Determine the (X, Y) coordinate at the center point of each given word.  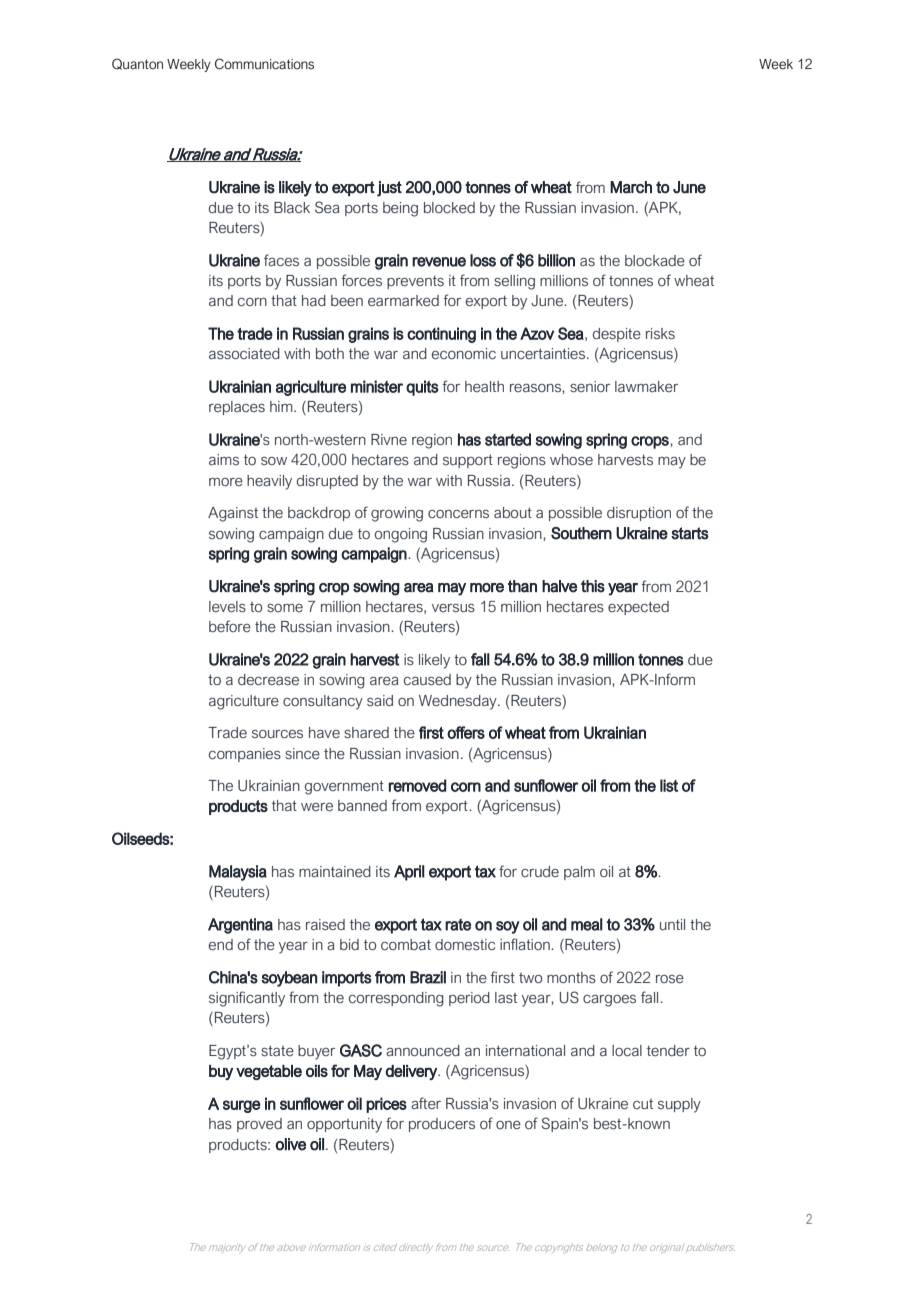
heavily (269, 482)
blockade (655, 261)
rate (458, 924)
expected (638, 608)
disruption (639, 514)
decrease (268, 680)
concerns (458, 514)
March (631, 187)
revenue (439, 262)
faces (281, 260)
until (672, 924)
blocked (449, 207)
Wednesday (459, 702)
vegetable (269, 1072)
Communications (264, 64)
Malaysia (238, 873)
